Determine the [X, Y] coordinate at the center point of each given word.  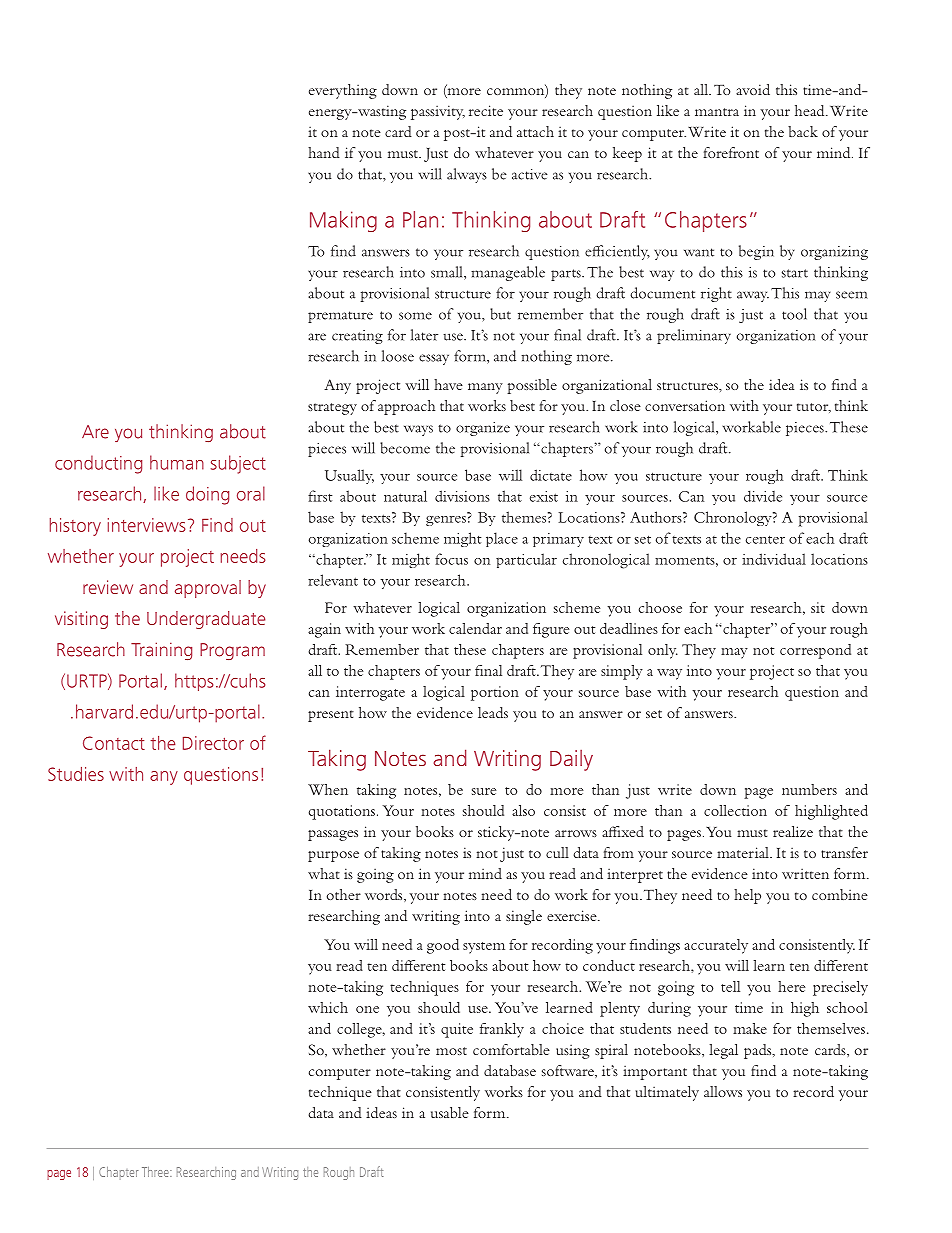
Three [156, 1172]
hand [324, 152]
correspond [815, 651]
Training [161, 651]
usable [450, 1112]
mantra [717, 112]
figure [551, 630]
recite [486, 110]
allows [723, 1091]
